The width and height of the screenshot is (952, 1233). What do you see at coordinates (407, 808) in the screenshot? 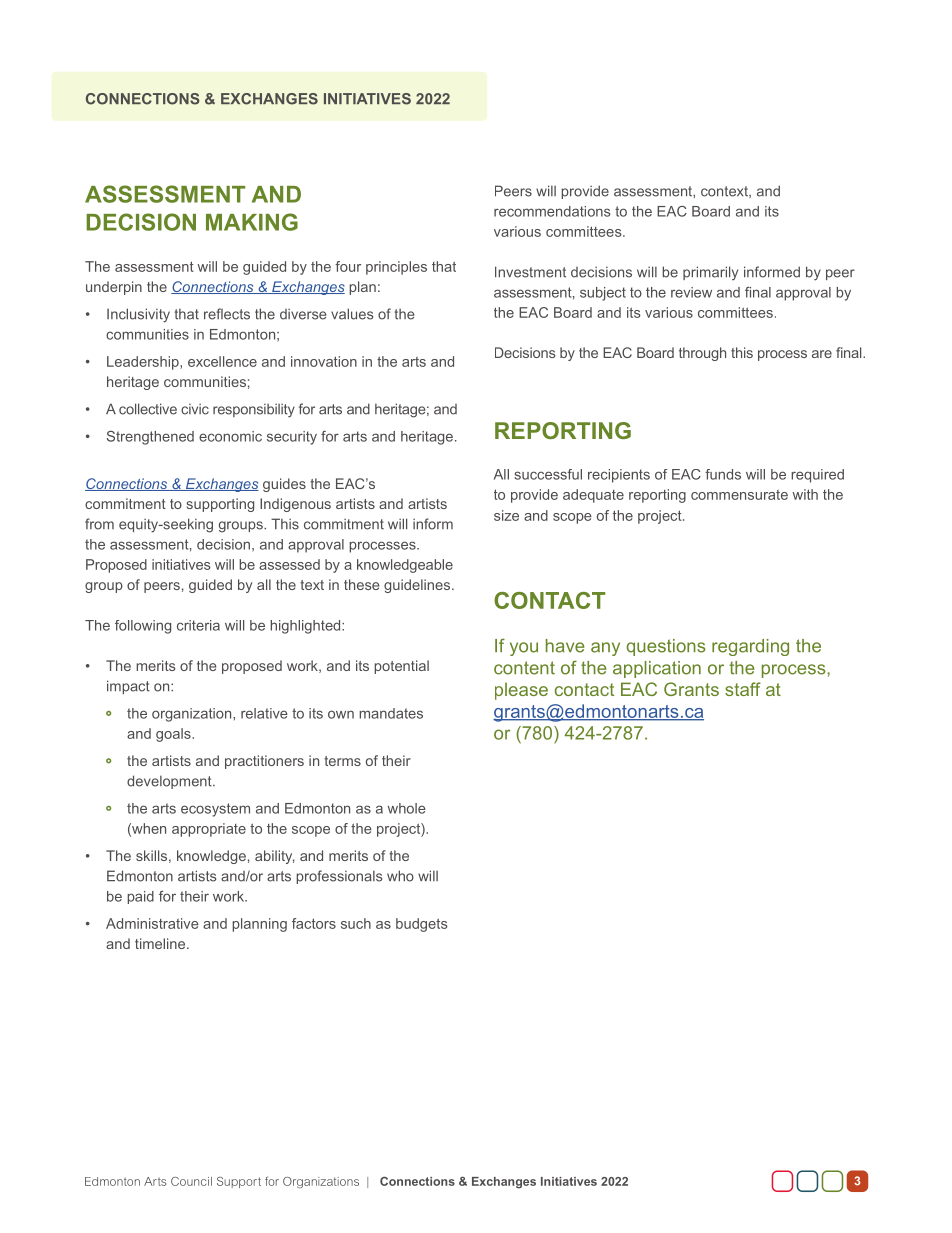
I see `whole` at bounding box center [407, 808].
